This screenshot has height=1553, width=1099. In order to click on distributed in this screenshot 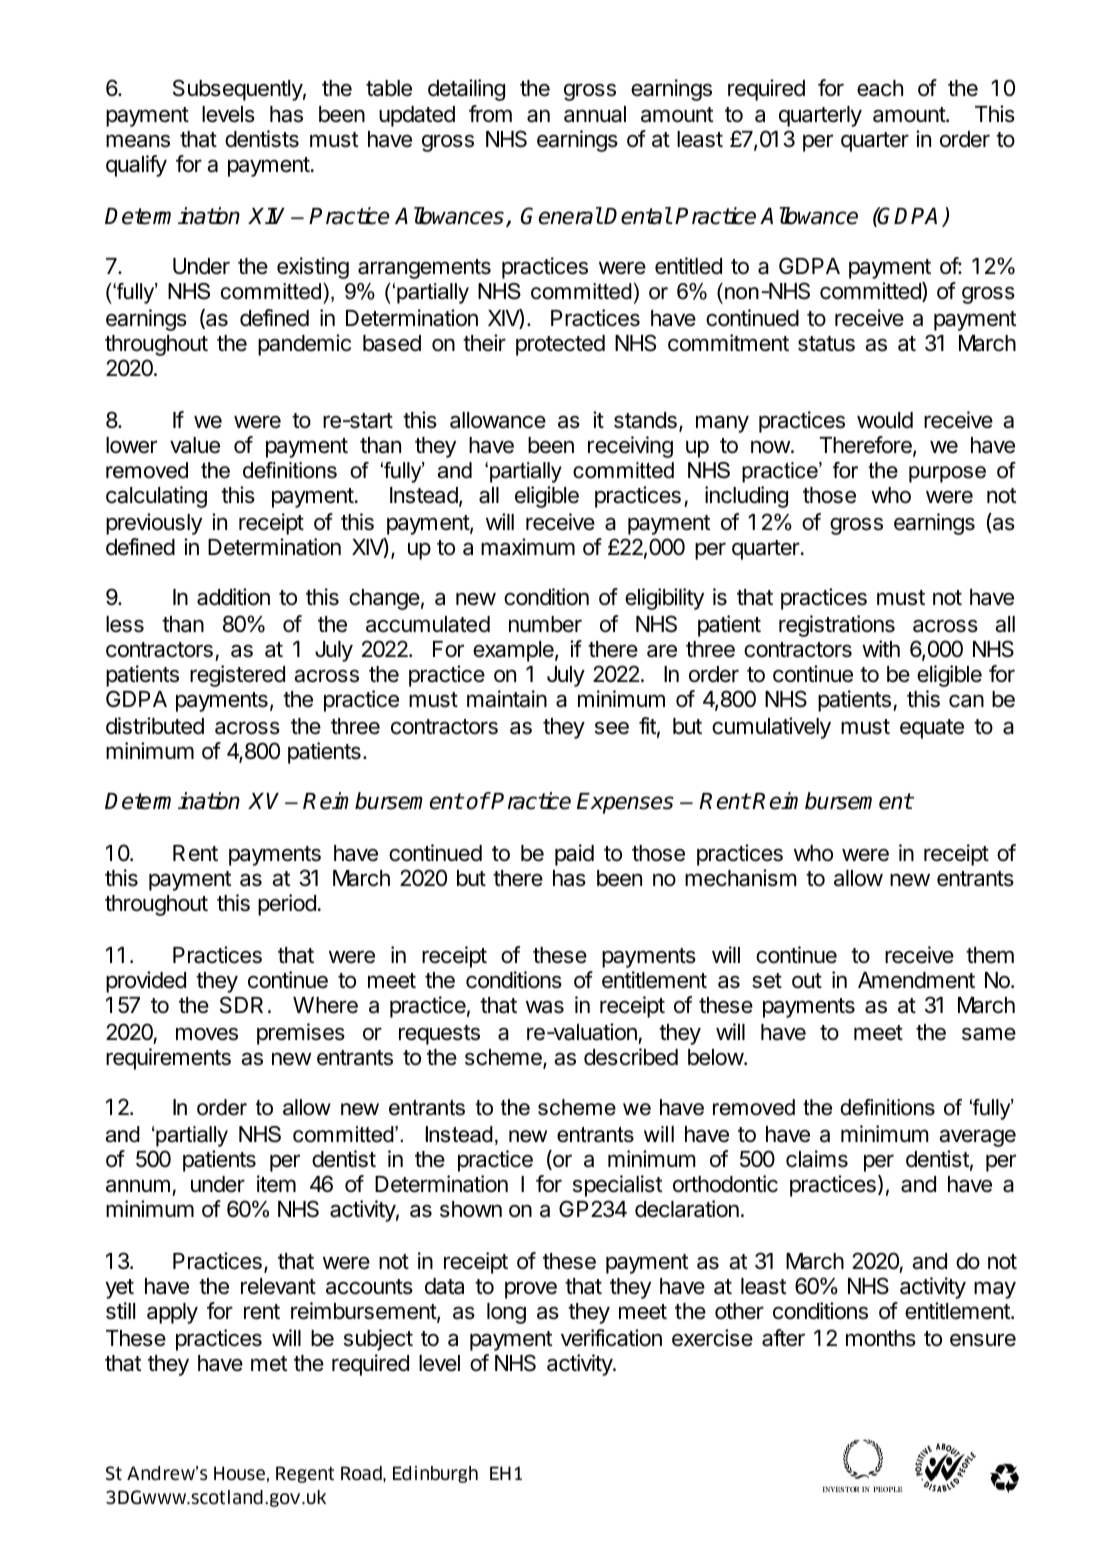, I will do `click(155, 726)`.
